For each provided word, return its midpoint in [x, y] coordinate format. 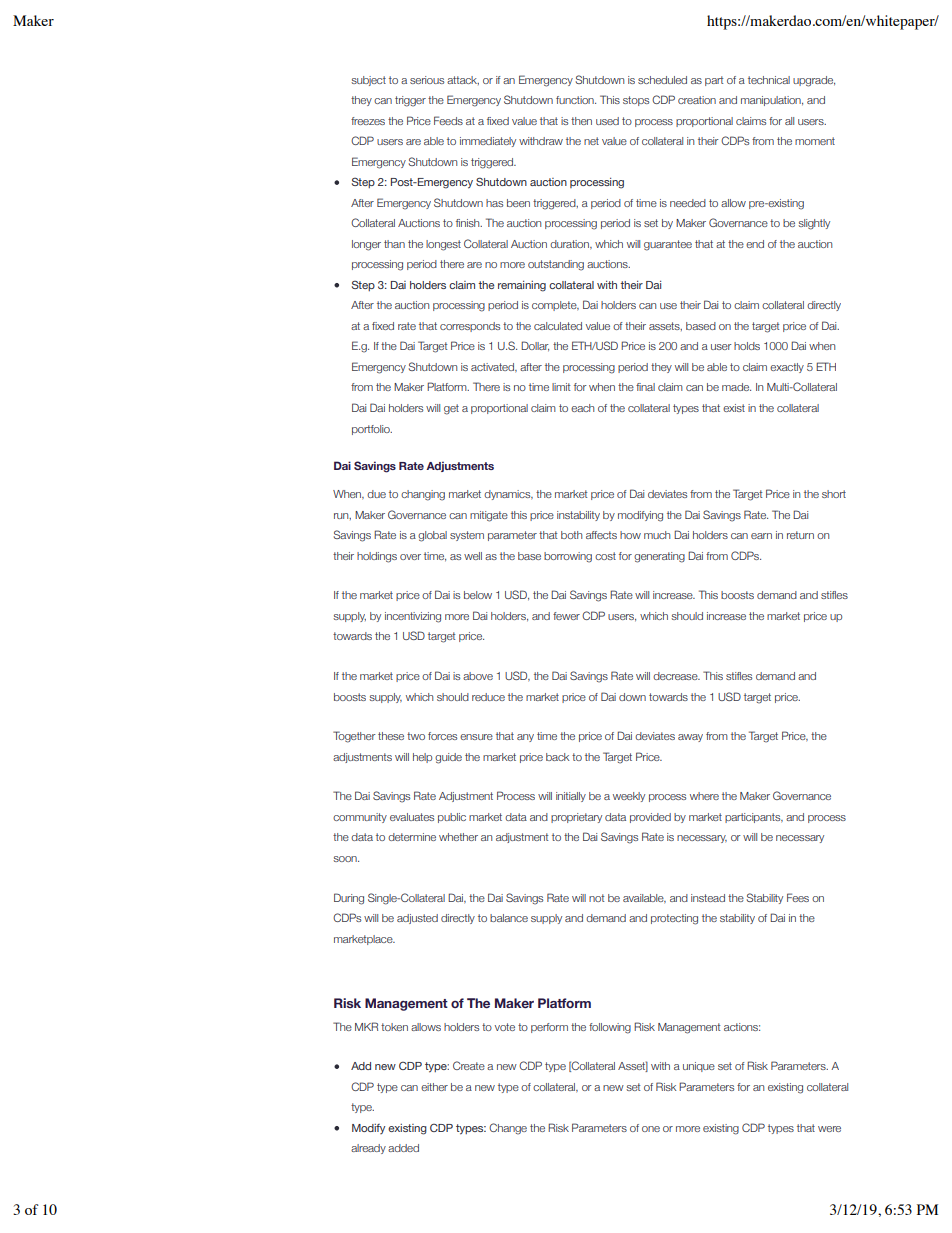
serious [427, 80]
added [403, 1148]
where [704, 796]
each [582, 408]
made [736, 387]
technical [769, 80]
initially [571, 797]
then [581, 121]
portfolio [372, 430]
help [422, 758]
